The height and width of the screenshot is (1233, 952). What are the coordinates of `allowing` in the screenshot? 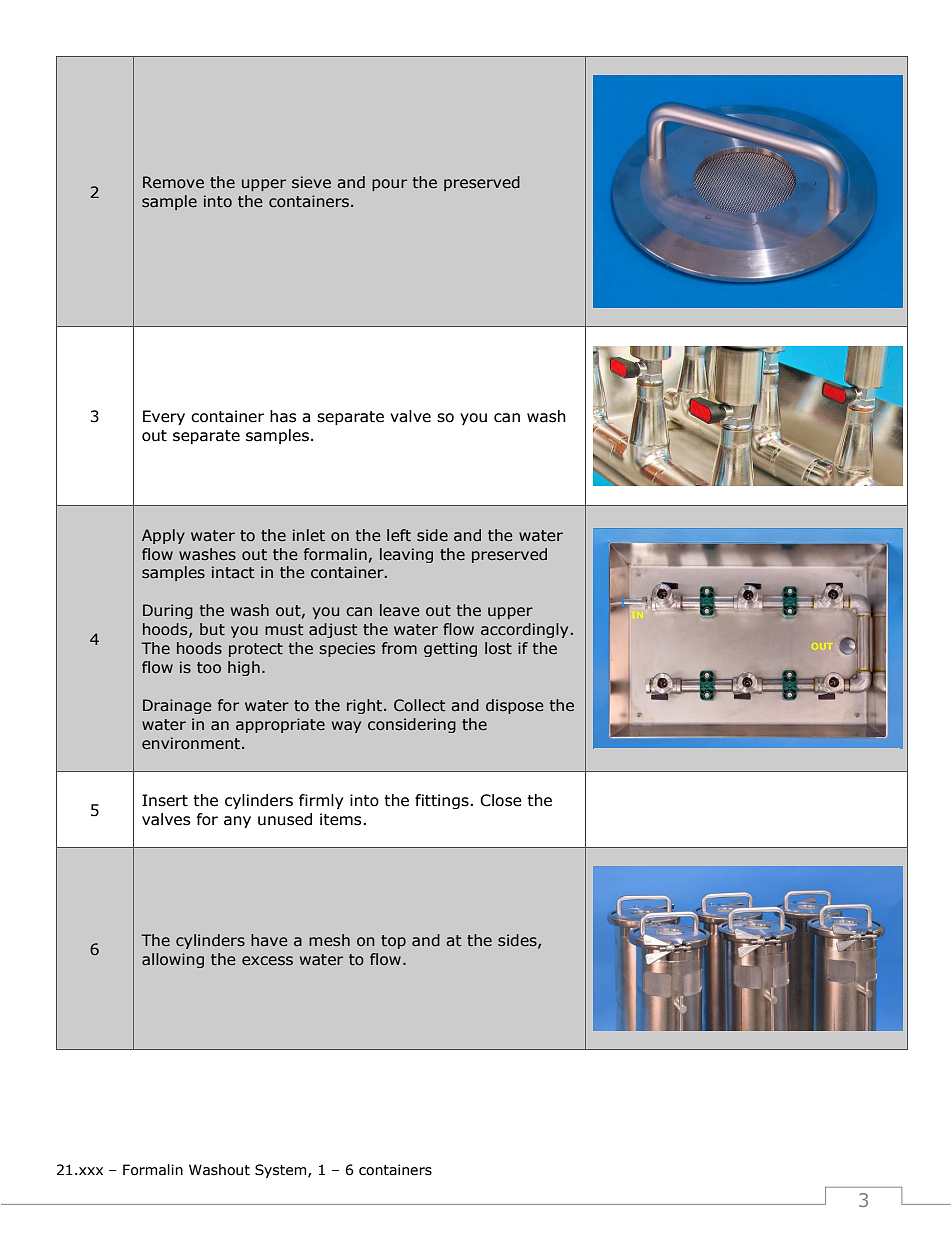 It's located at (173, 960).
